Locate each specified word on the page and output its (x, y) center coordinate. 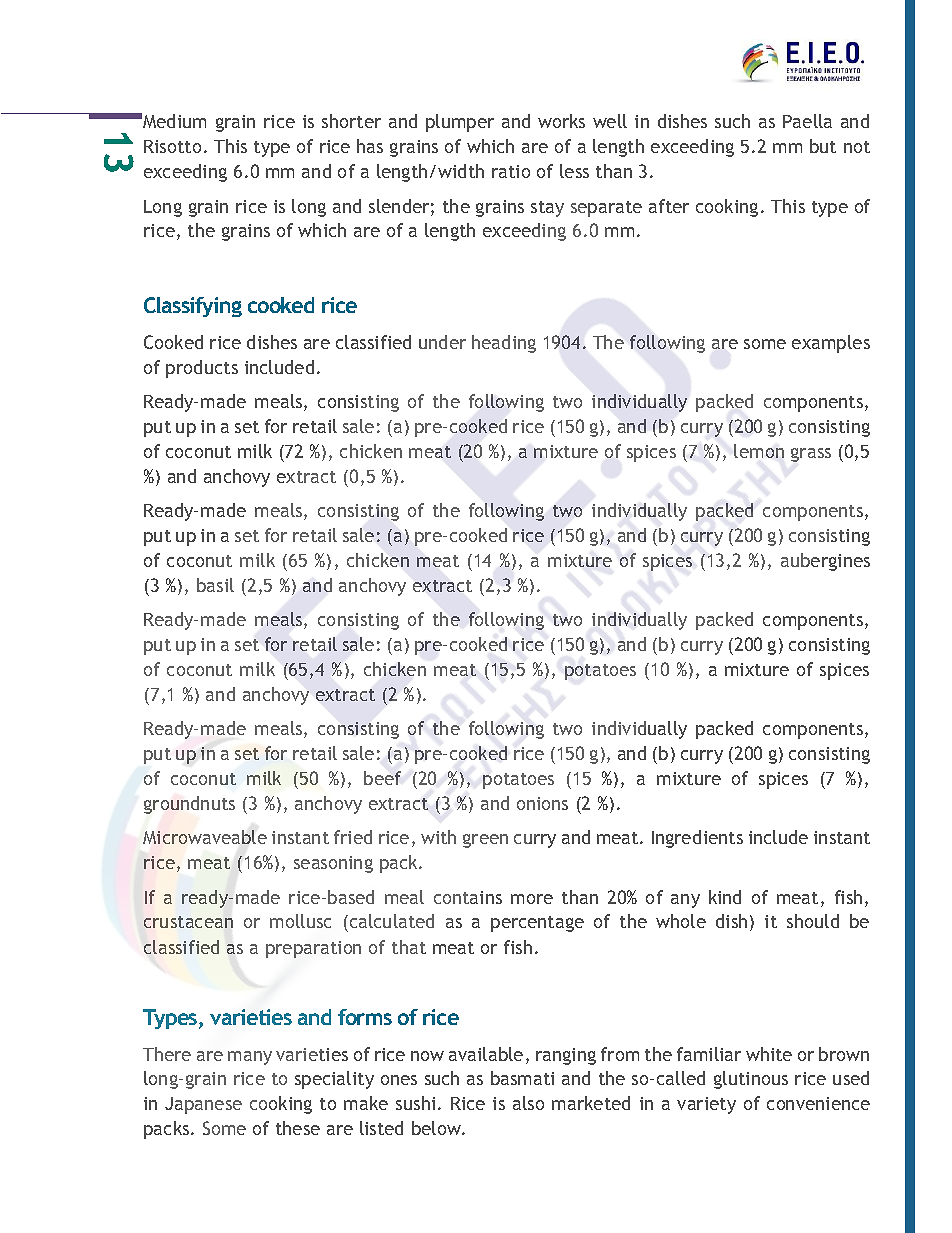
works (561, 121)
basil (215, 585)
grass (811, 455)
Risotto (172, 146)
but (823, 146)
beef (382, 778)
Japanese (203, 1105)
